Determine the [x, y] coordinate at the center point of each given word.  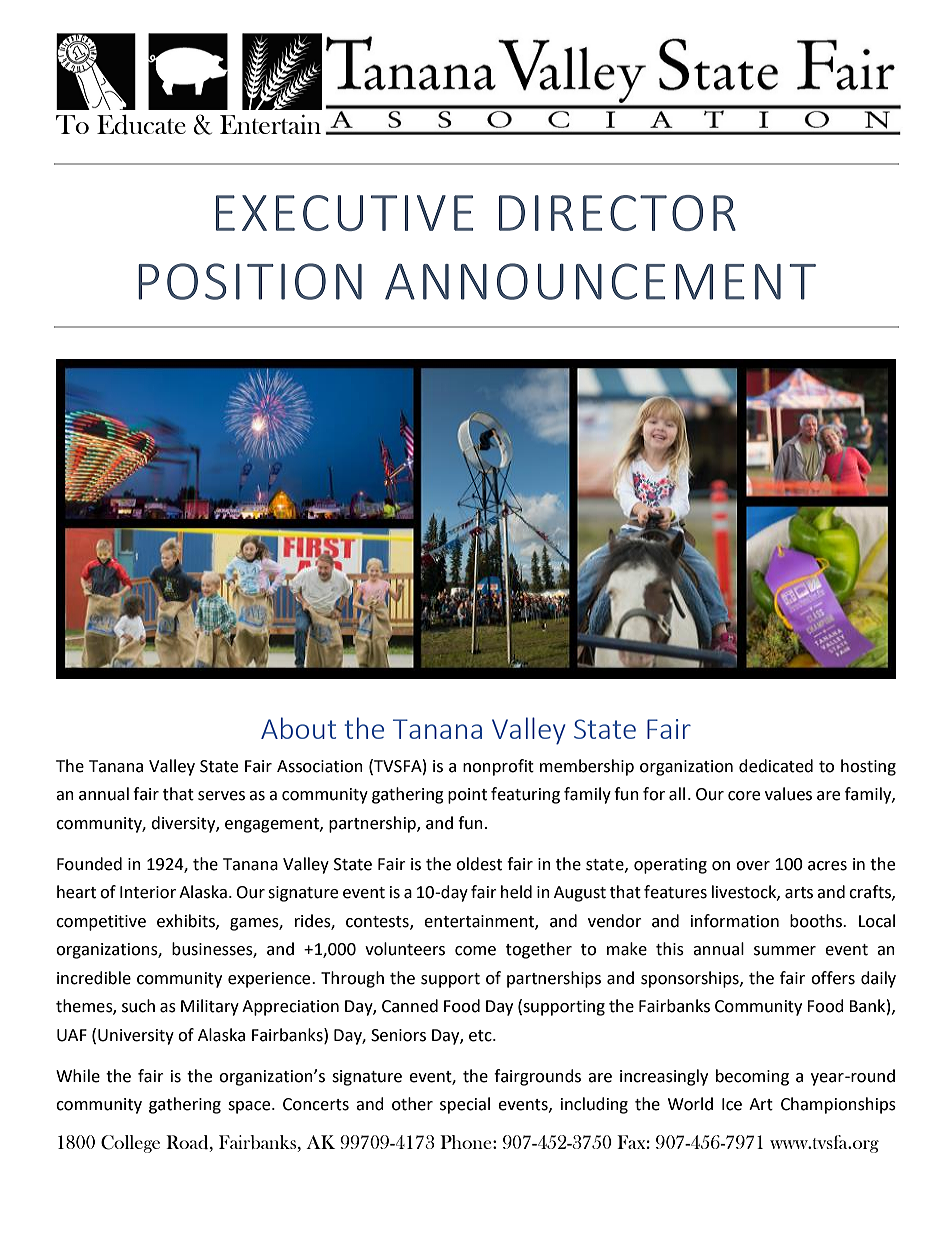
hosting [868, 767]
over [753, 866]
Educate [141, 124]
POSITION [250, 281]
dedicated [776, 766]
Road [188, 1142]
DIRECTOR [617, 213]
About [298, 728]
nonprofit [498, 767]
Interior [148, 892]
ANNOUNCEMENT [600, 281]
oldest [479, 864]
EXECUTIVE [344, 213]
